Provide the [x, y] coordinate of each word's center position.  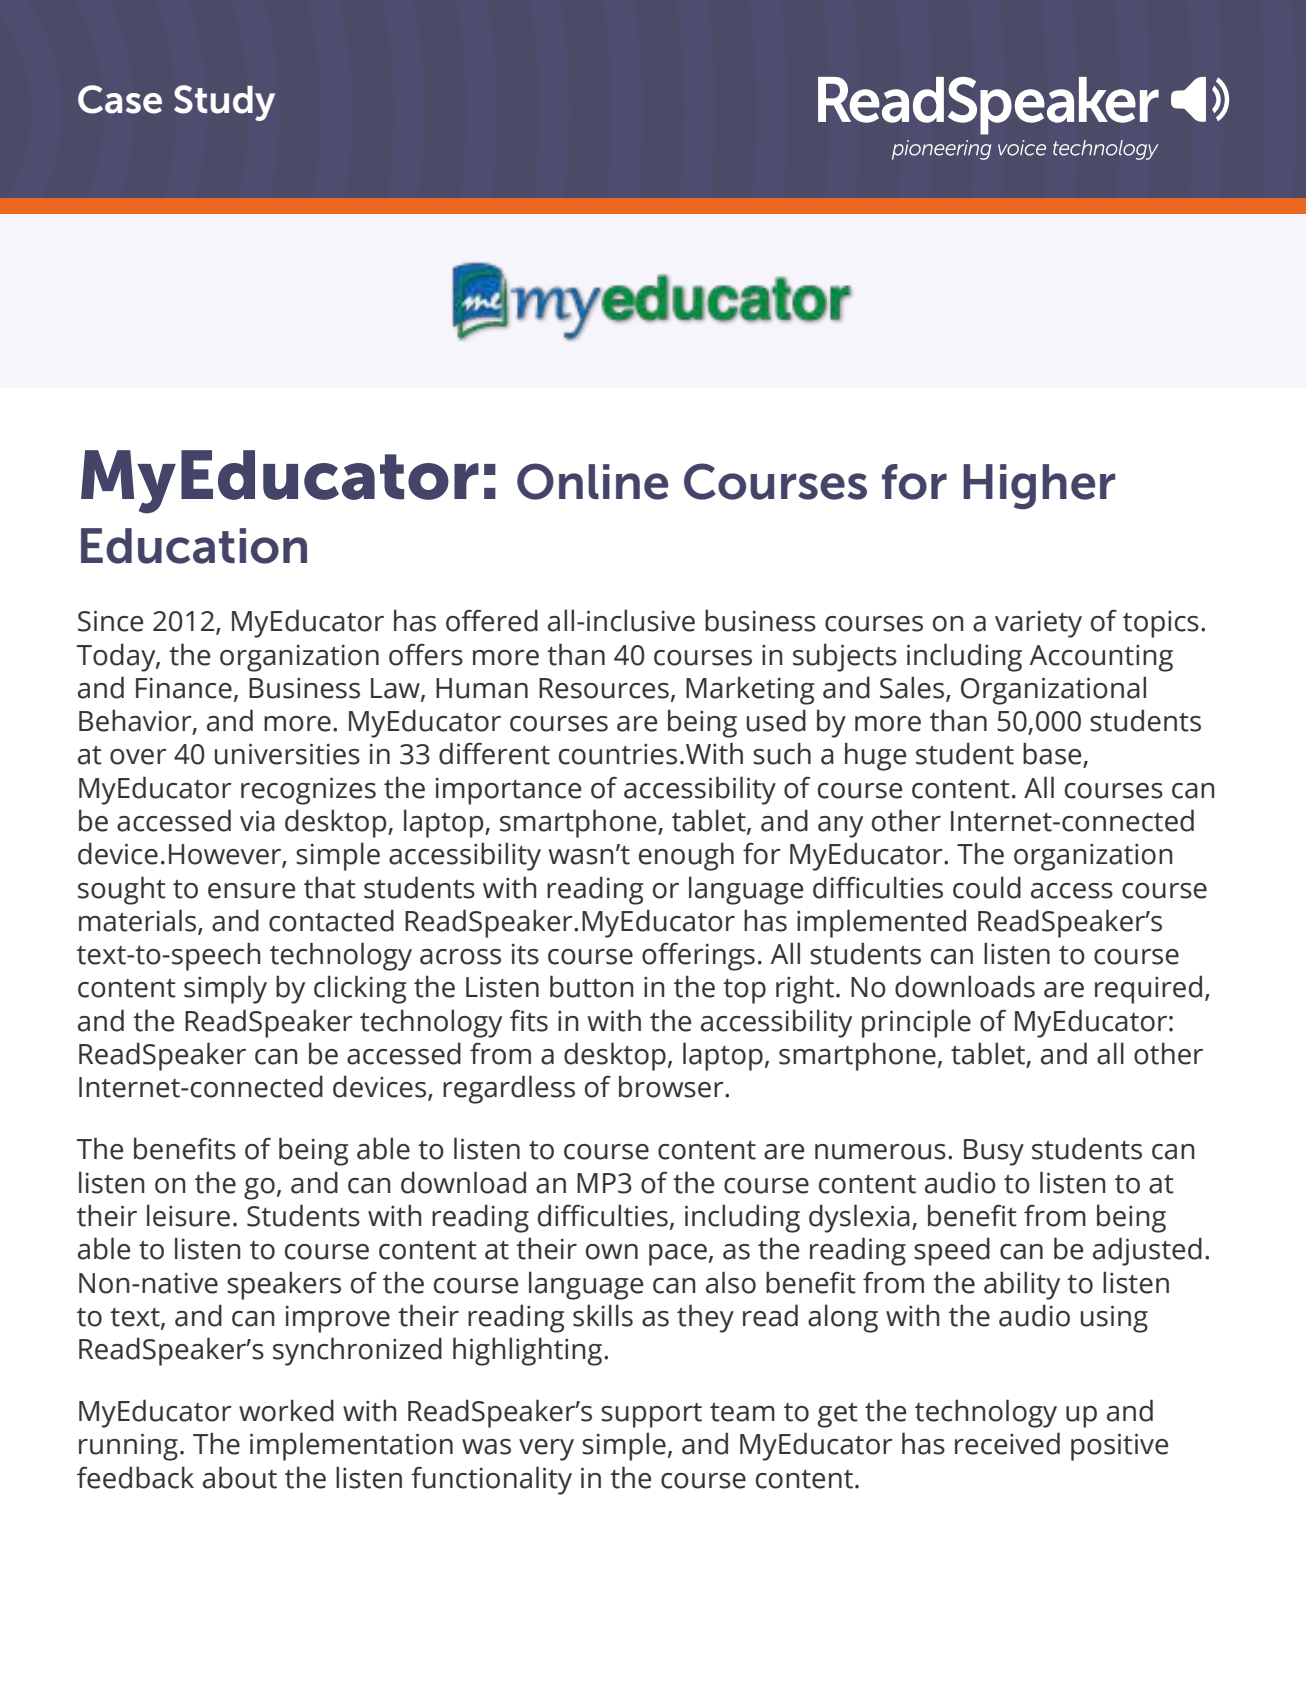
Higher [1039, 487]
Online [592, 481]
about [240, 1477]
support [651, 1415]
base [1053, 754]
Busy [994, 1152]
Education [194, 546]
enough [686, 856]
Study [224, 103]
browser [672, 1086]
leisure [188, 1215]
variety [1038, 624]
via [257, 821]
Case [120, 99]
